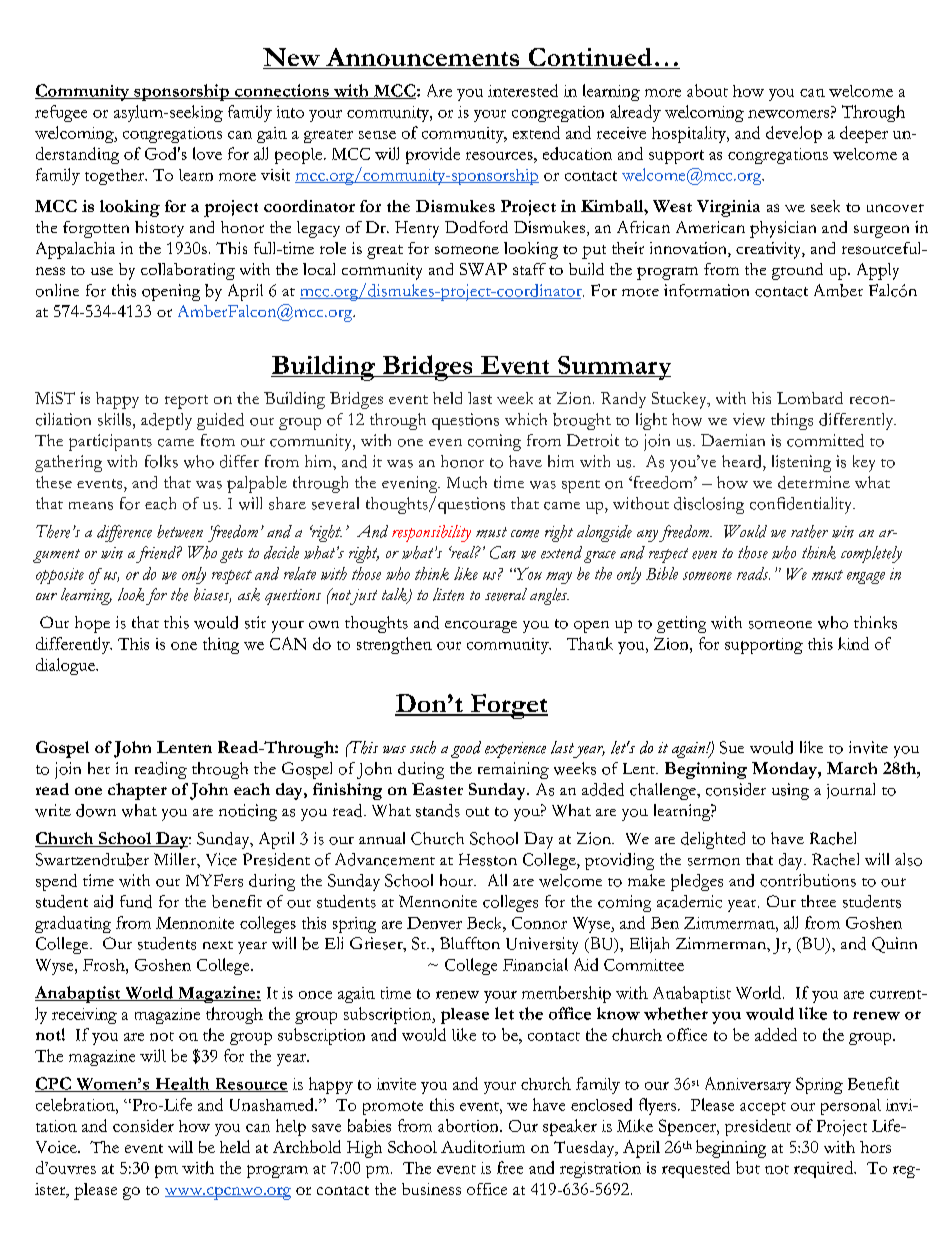 This screenshot has width=952, height=1233. Describe the element at coordinates (182, 1084) in the screenshot. I see `Health` at that location.
